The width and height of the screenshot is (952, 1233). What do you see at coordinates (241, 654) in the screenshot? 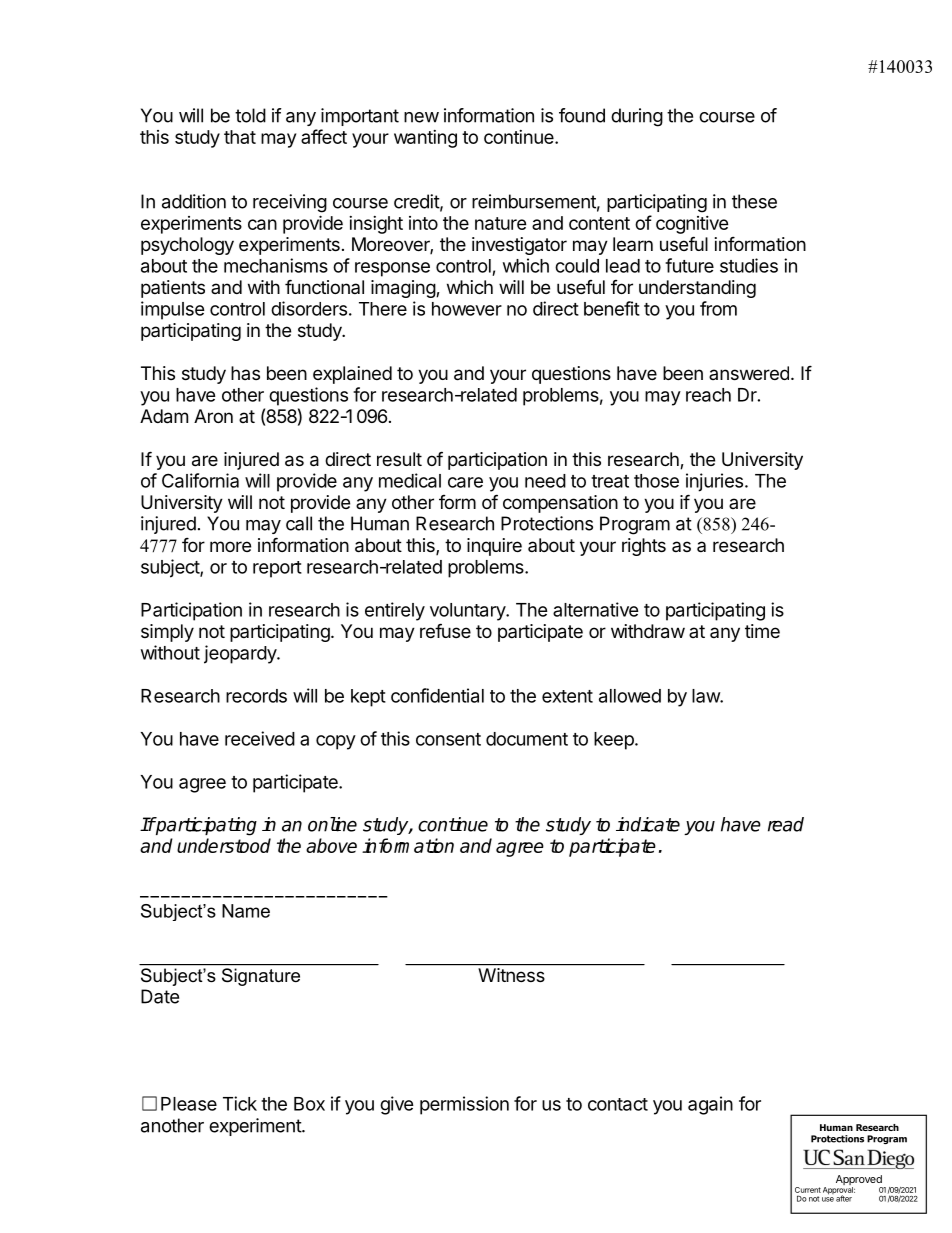
I see `jeopardy` at bounding box center [241, 654].
